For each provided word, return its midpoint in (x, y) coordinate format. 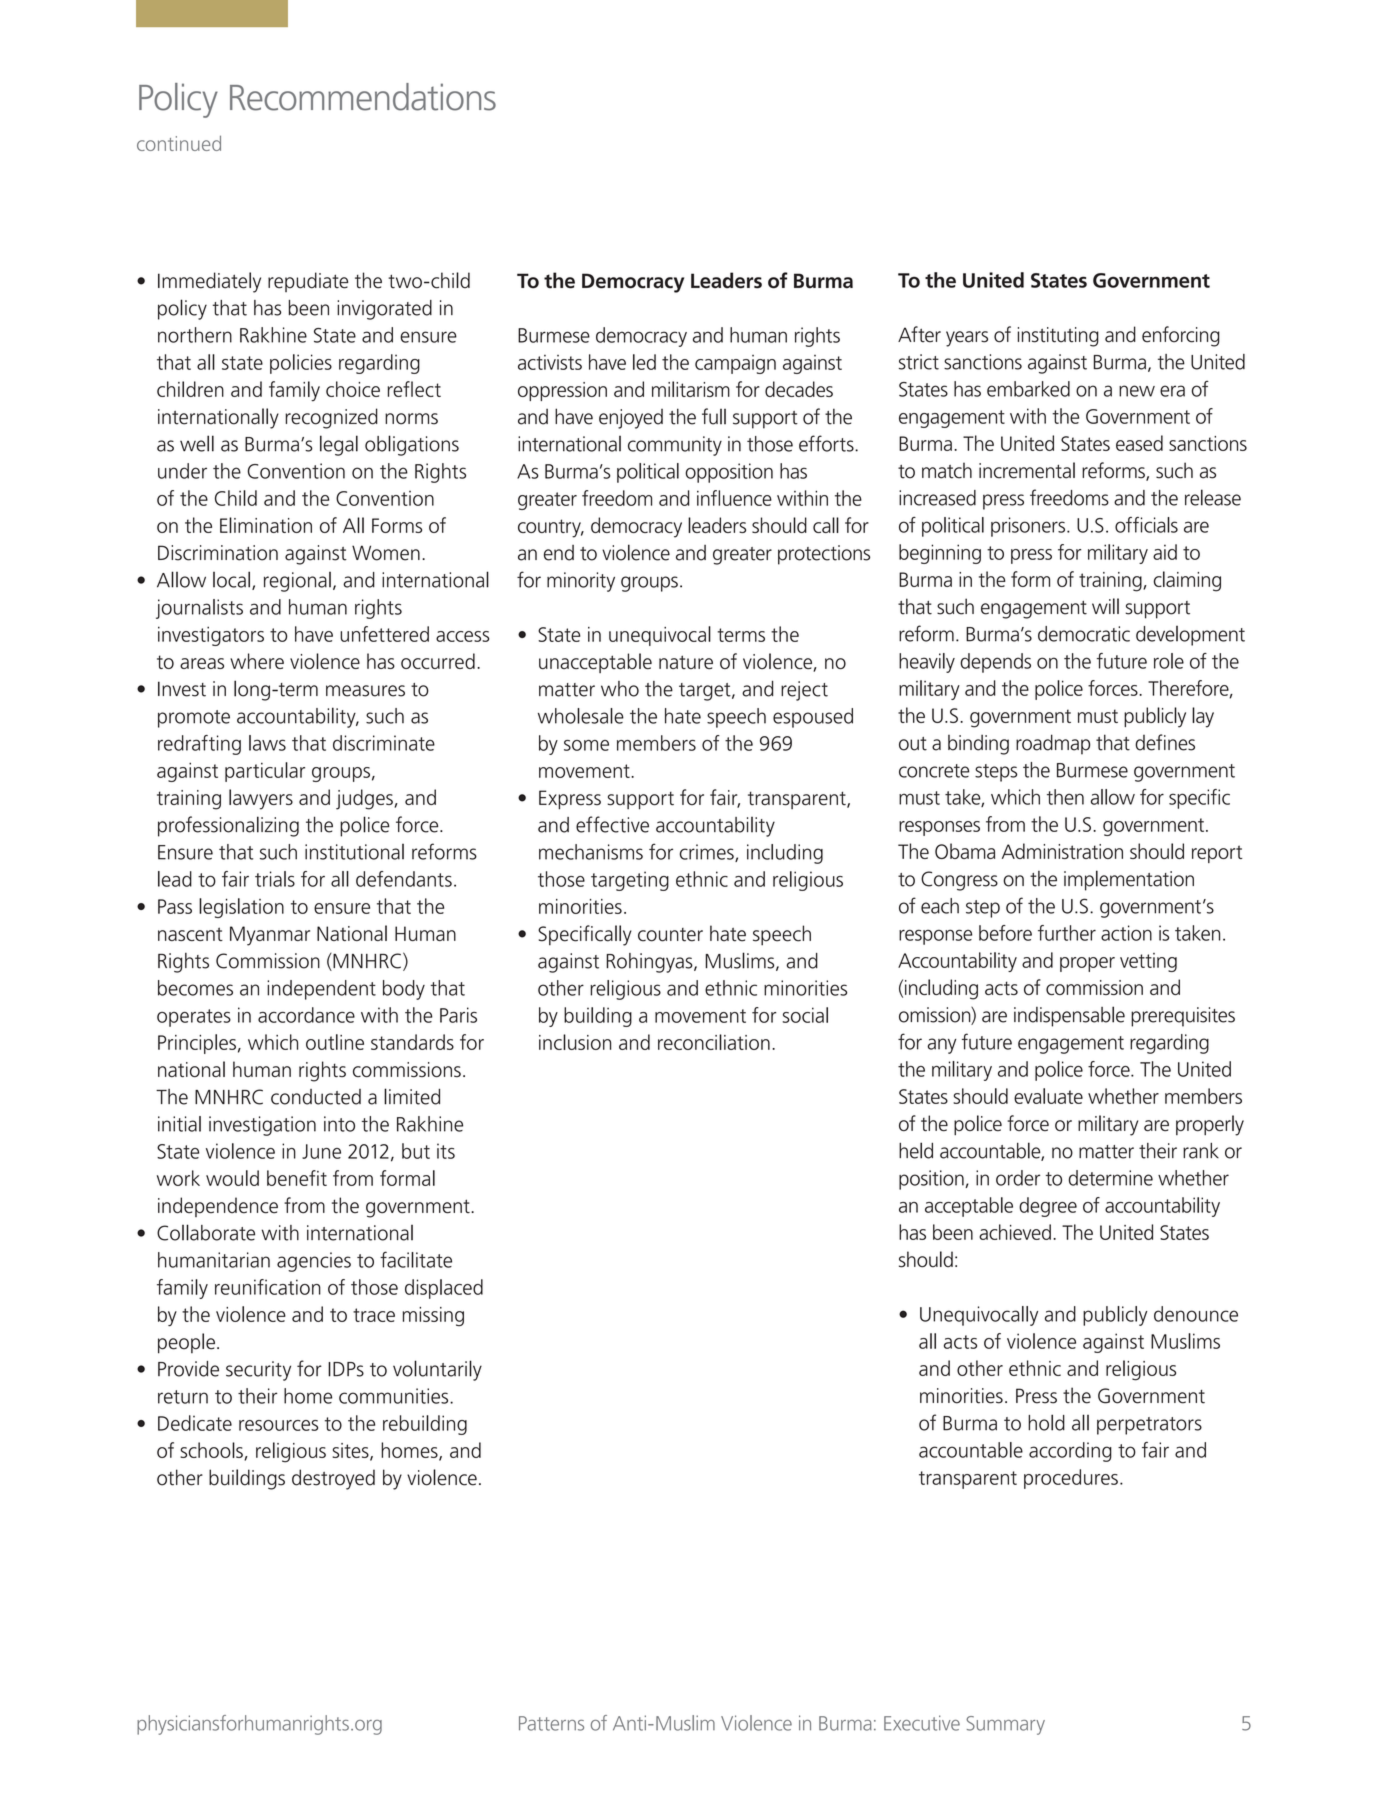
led (644, 362)
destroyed (333, 1479)
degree (1048, 1207)
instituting (1058, 337)
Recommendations (363, 97)
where (257, 661)
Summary (1005, 1725)
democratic (1084, 634)
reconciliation (714, 1042)
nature (686, 662)
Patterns (551, 1723)
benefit (297, 1178)
